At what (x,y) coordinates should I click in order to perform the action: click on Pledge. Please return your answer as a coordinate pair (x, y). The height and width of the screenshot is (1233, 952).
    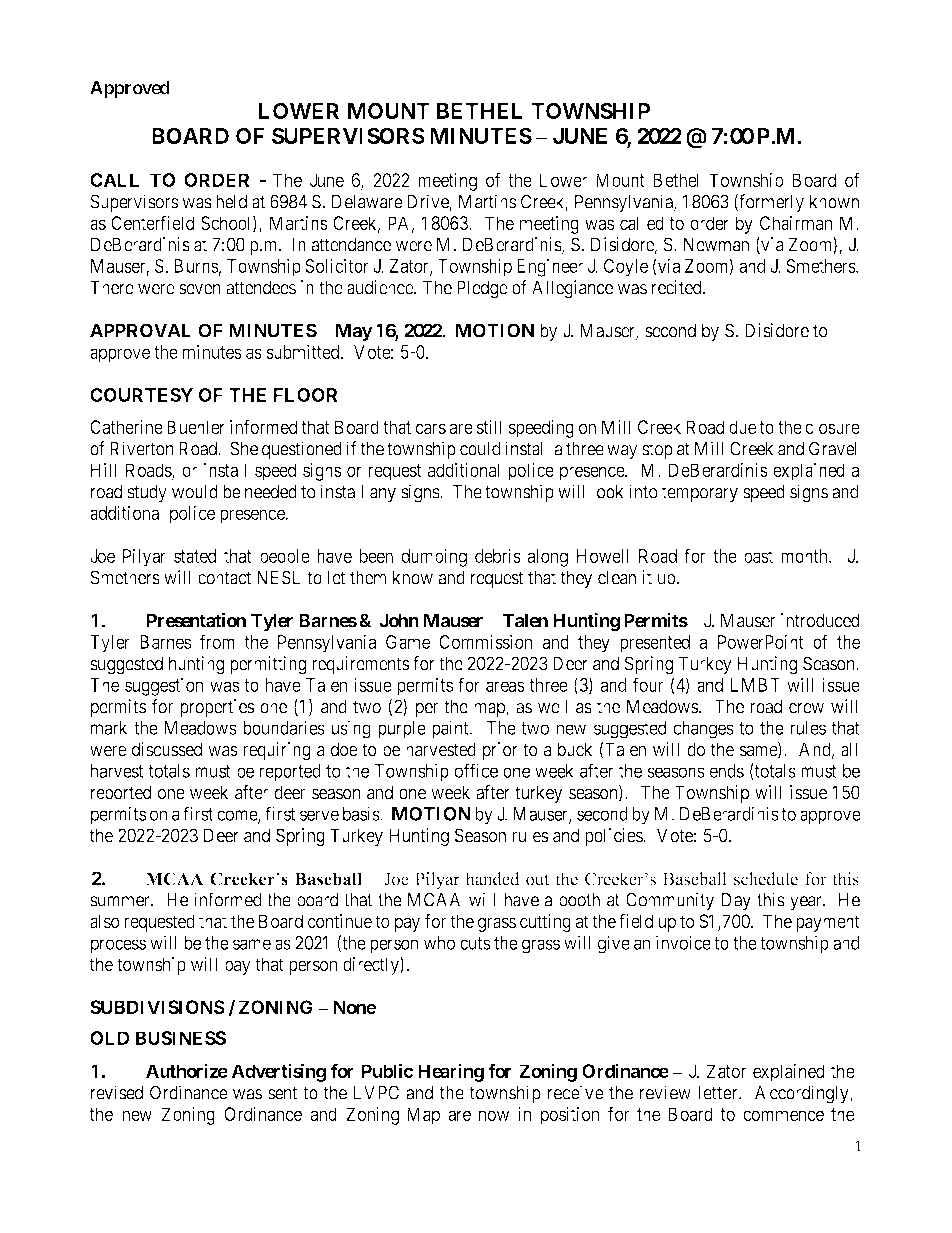
    Looking at the image, I should click on (482, 289).
